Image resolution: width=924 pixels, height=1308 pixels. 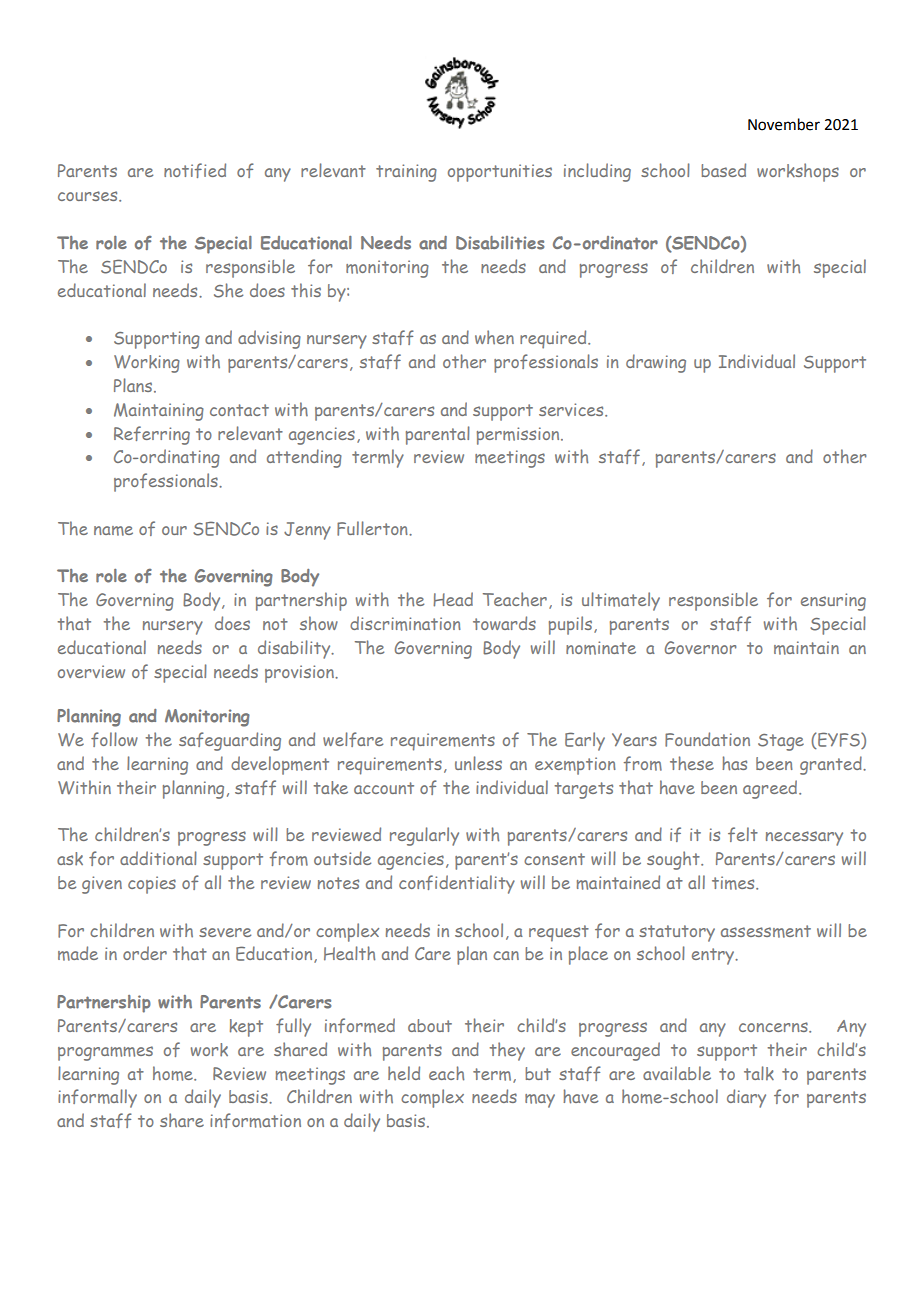 What do you see at coordinates (700, 647) in the screenshot?
I see `Governor` at bounding box center [700, 647].
